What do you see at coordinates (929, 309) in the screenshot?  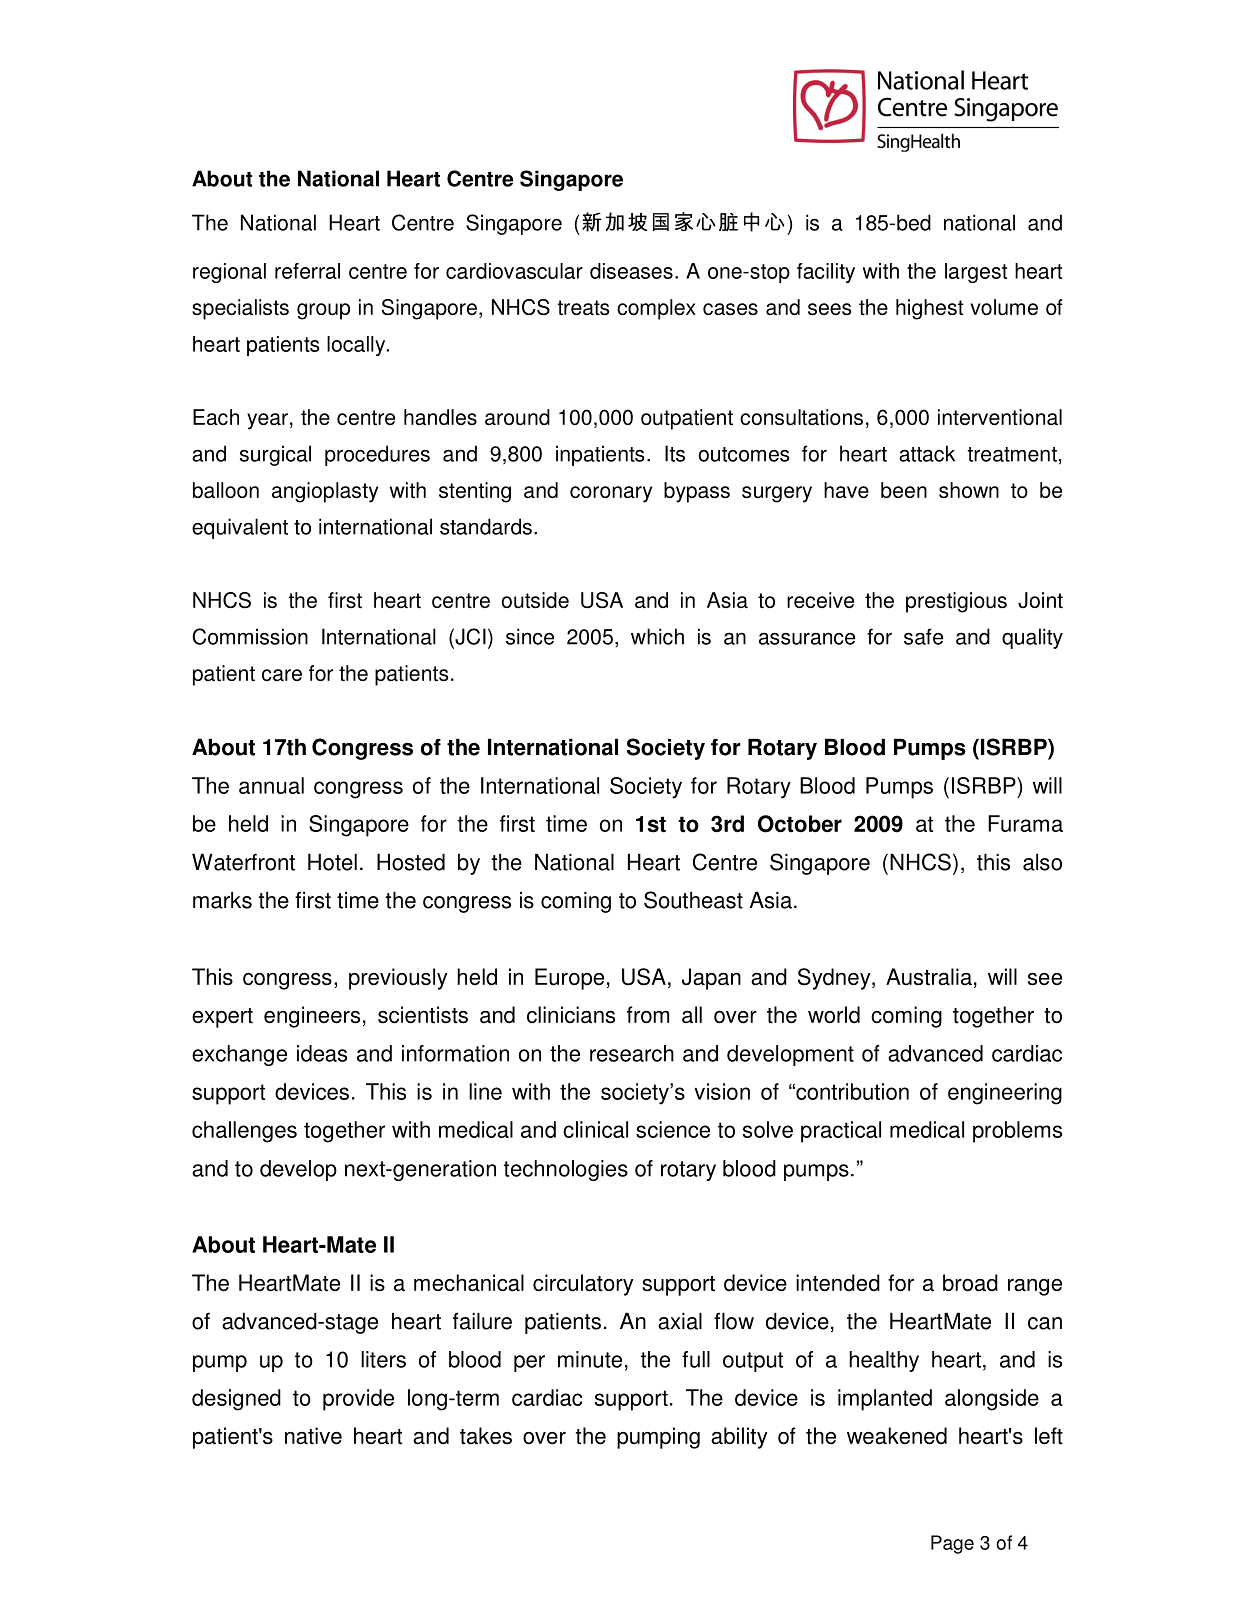 I see `highest` at bounding box center [929, 309].
